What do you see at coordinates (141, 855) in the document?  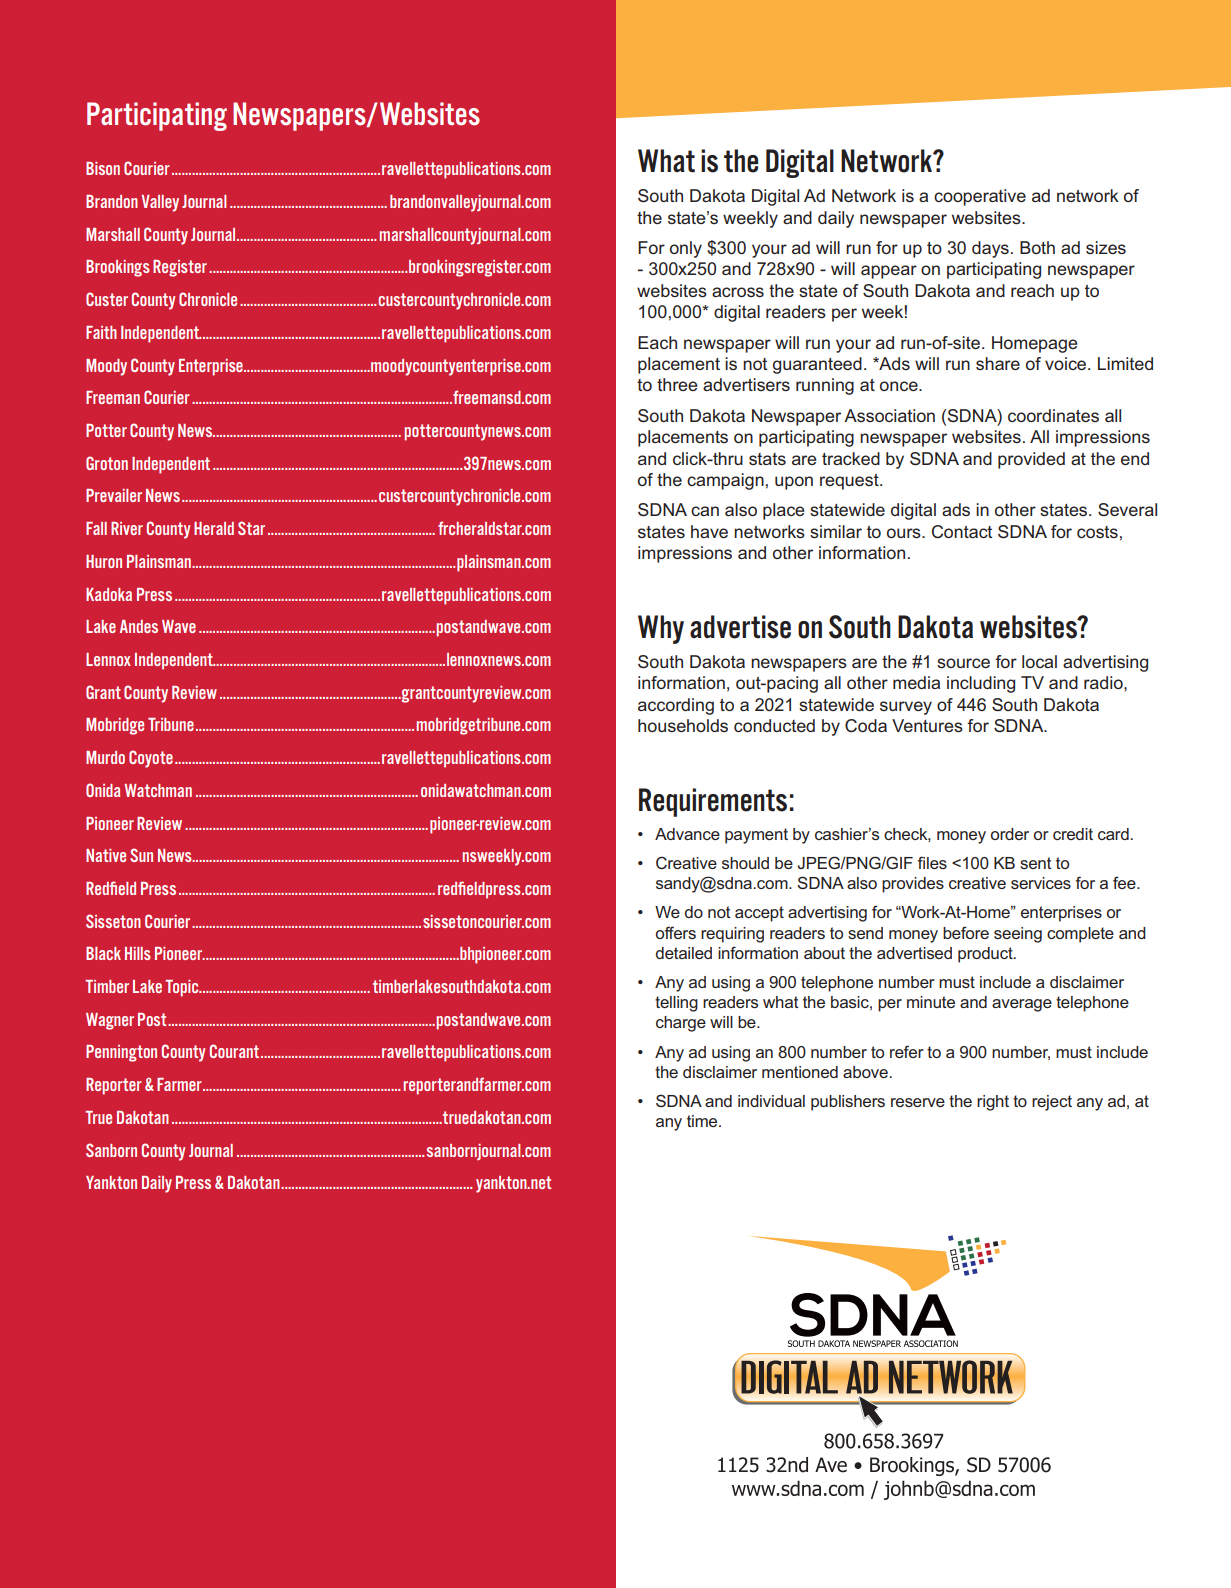 I see `Sun` at bounding box center [141, 855].
